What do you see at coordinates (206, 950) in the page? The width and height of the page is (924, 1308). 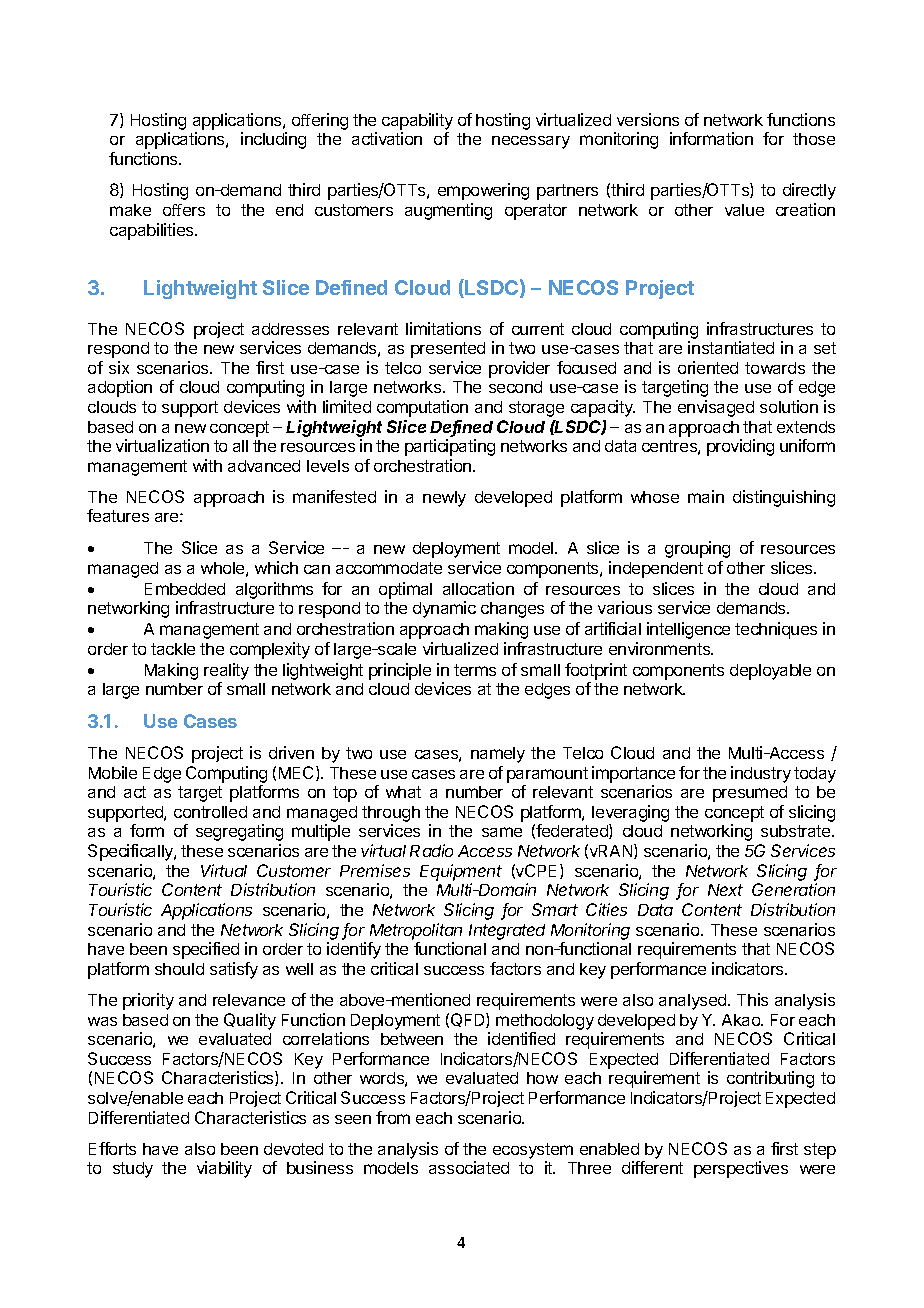 I see `specified` at bounding box center [206, 950].
